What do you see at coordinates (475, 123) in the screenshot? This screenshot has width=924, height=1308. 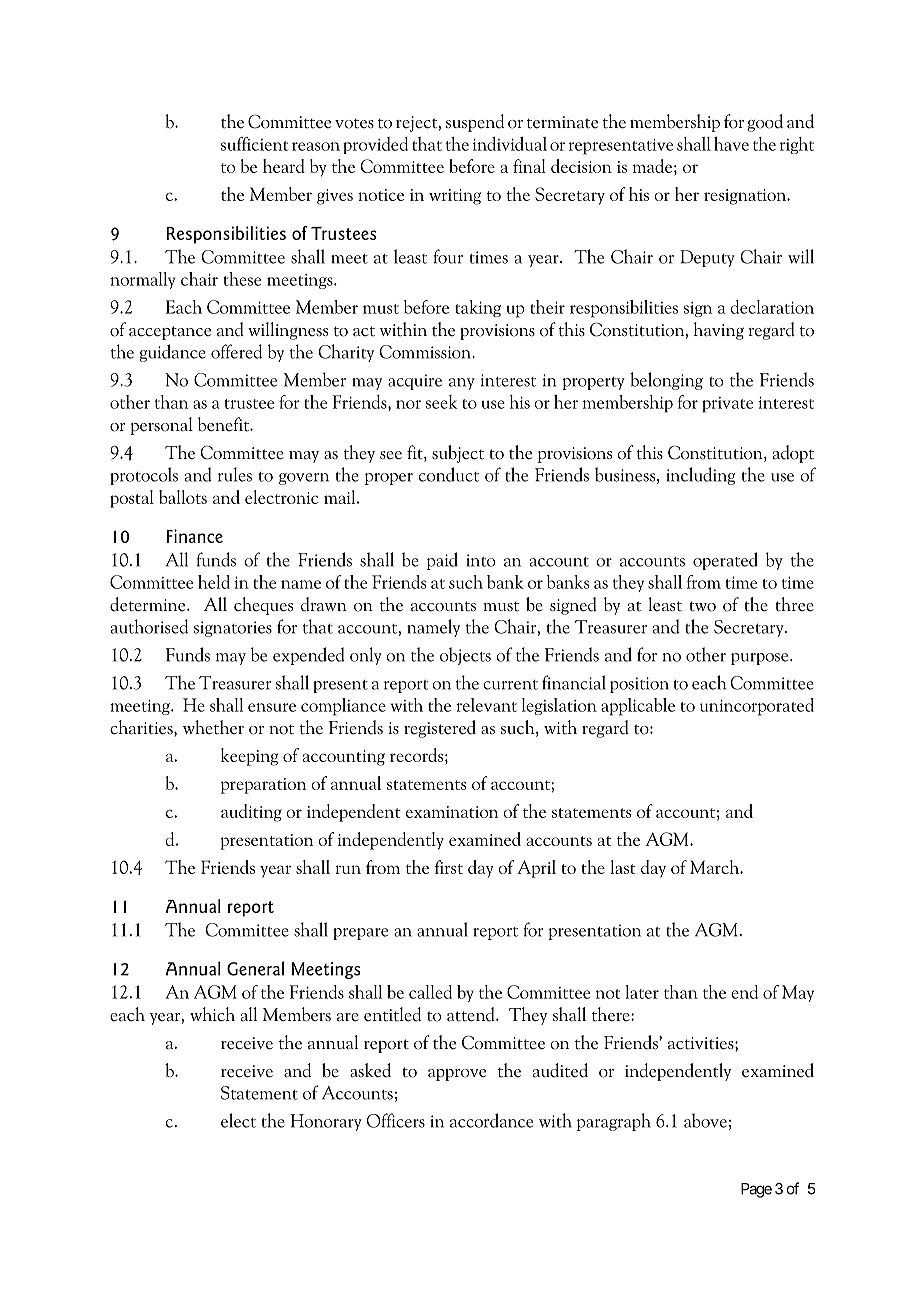 I see `suspend` at bounding box center [475, 123].
